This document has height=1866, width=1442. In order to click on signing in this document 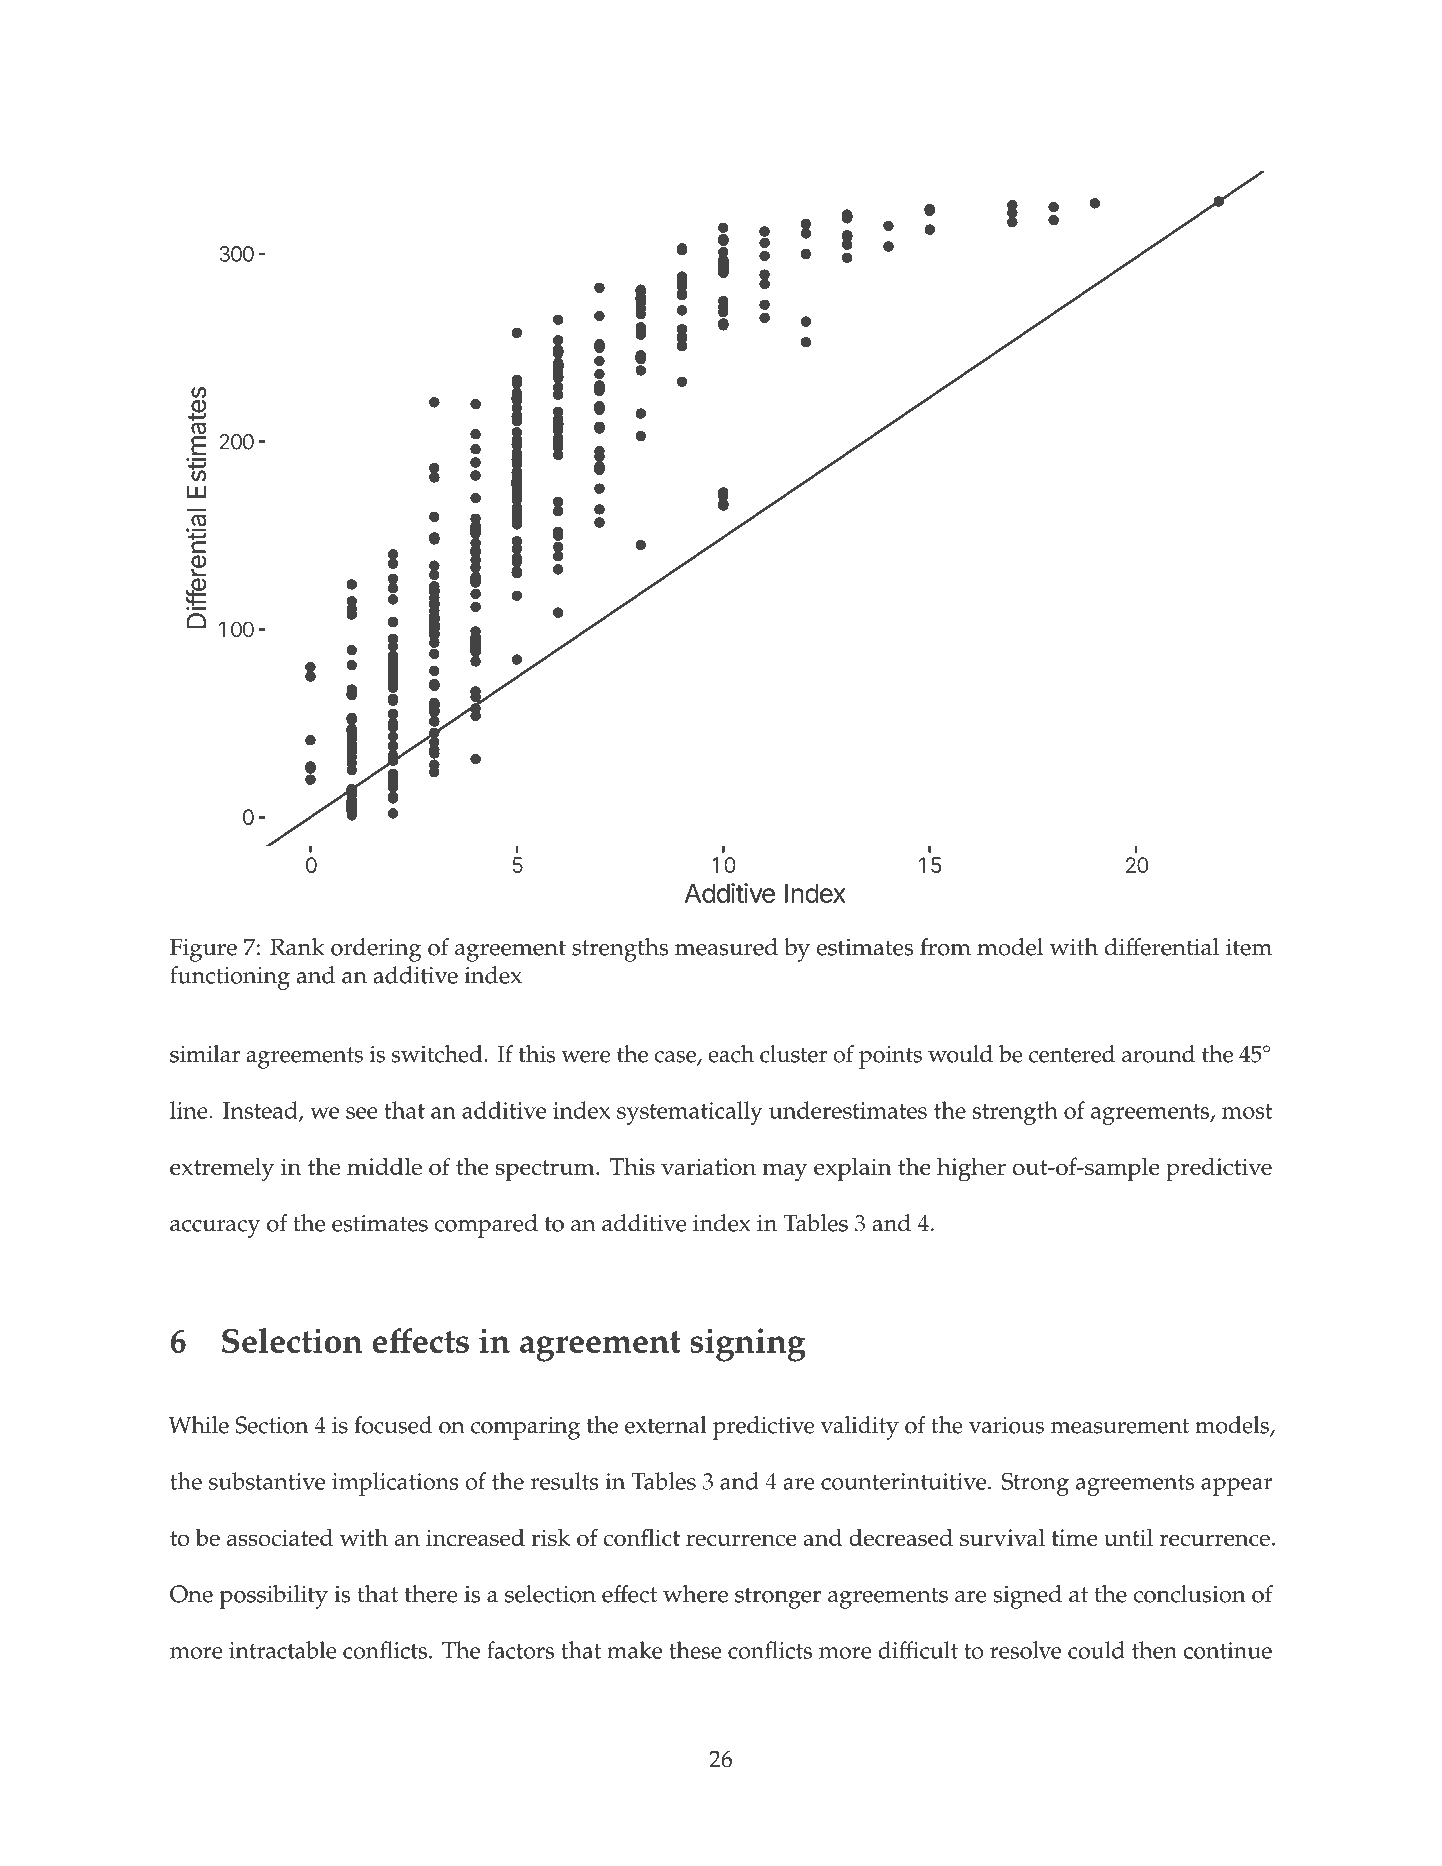, I will do `click(747, 1345)`.
